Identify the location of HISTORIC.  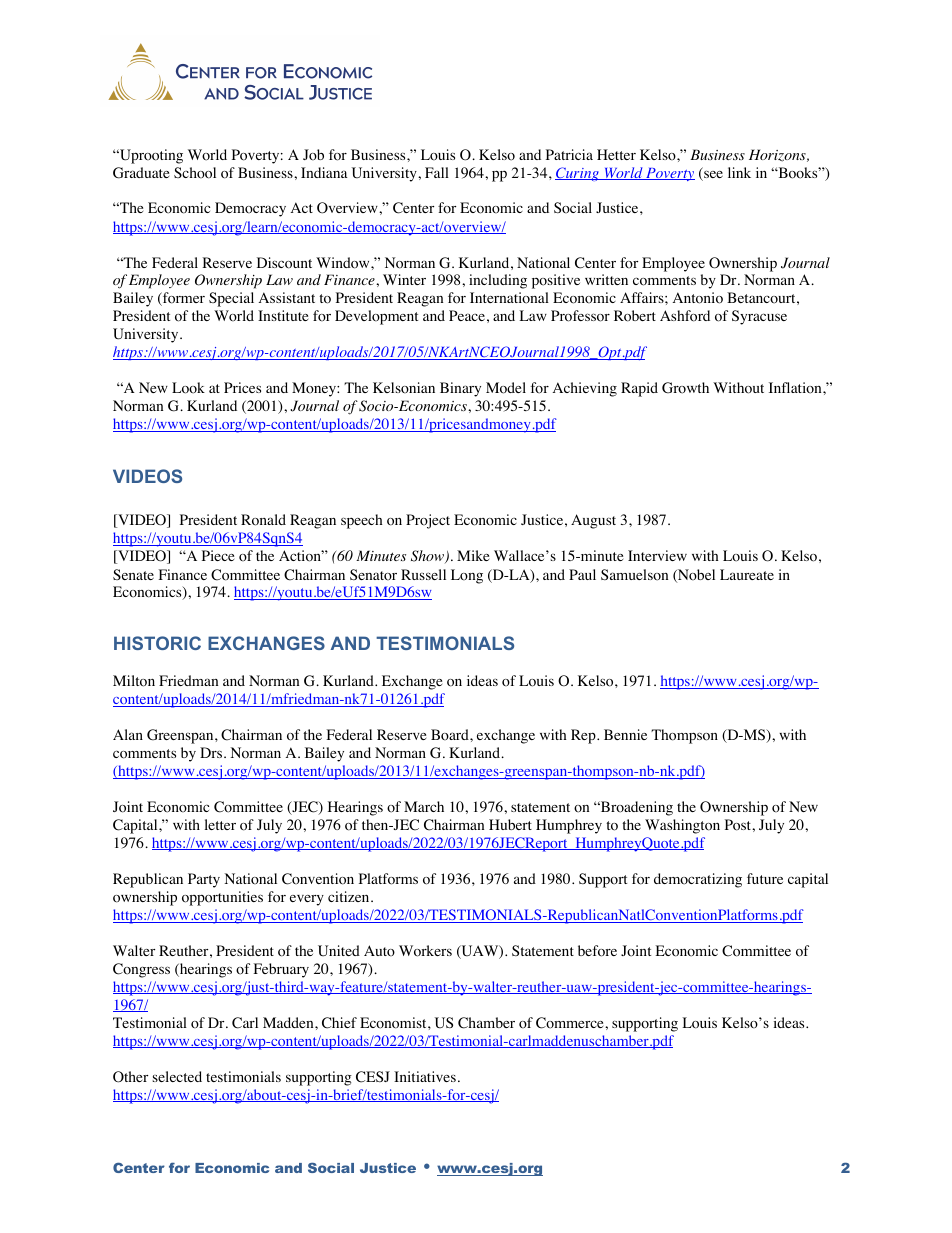
(157, 643).
